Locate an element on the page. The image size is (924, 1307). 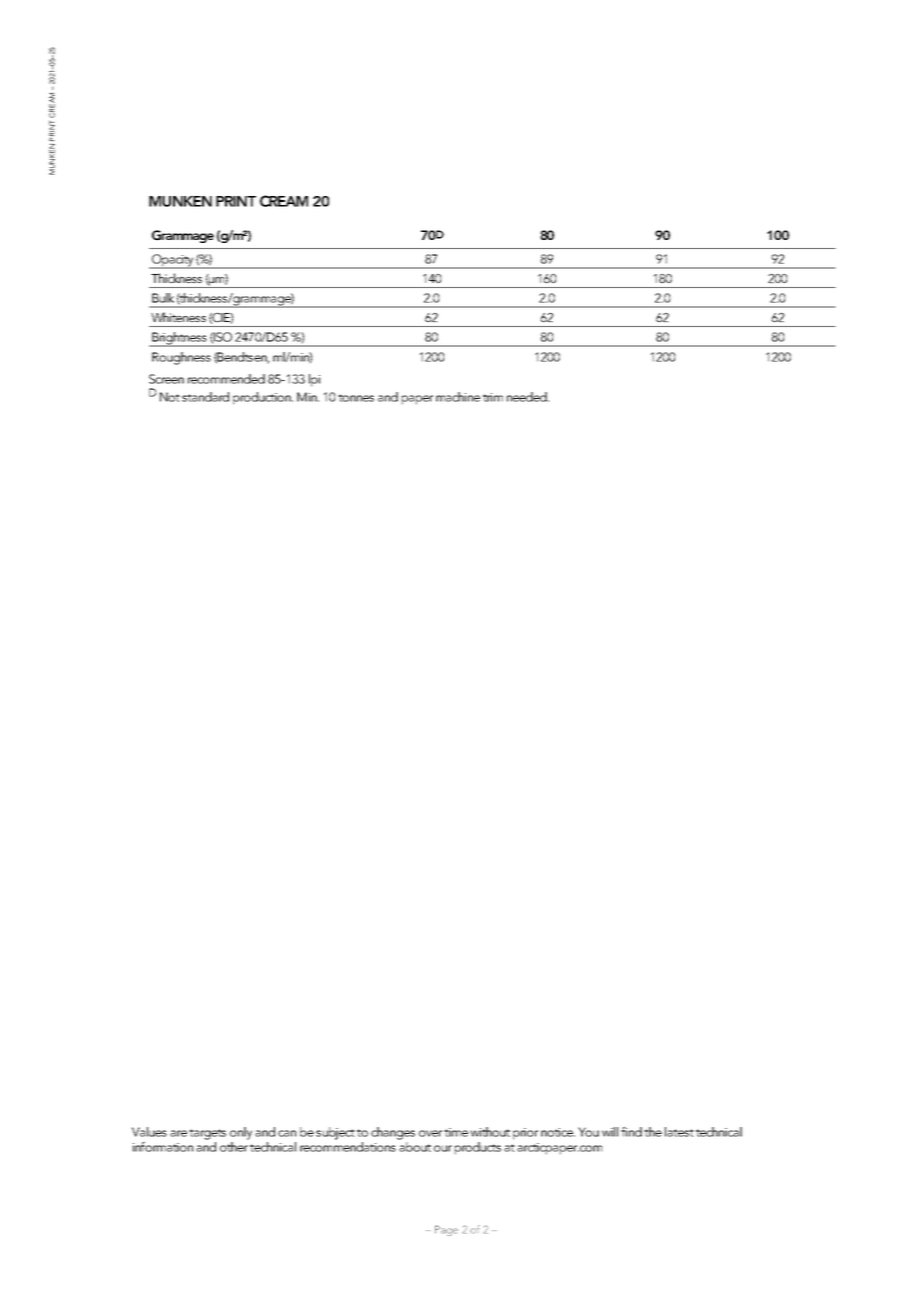
targets is located at coordinates (207, 1134).
